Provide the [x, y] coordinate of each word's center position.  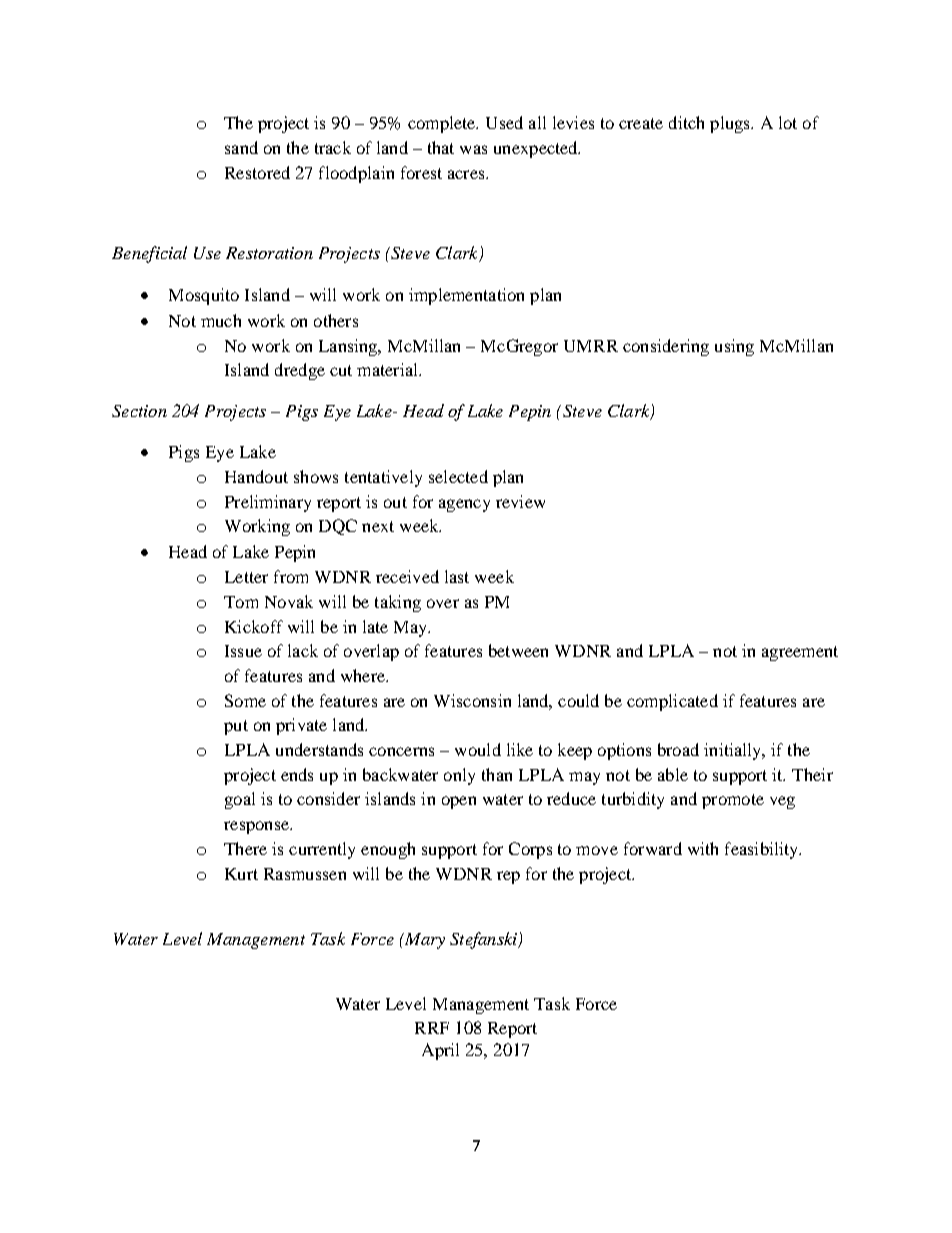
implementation [466, 296]
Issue [243, 651]
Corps [530, 850]
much [221, 320]
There [245, 848]
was [473, 149]
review [520, 501]
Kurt [241, 874]
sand [241, 147]
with [703, 848]
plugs [731, 124]
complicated [672, 702]
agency [464, 505]
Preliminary [268, 503]
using [734, 347]
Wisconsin [472, 700]
